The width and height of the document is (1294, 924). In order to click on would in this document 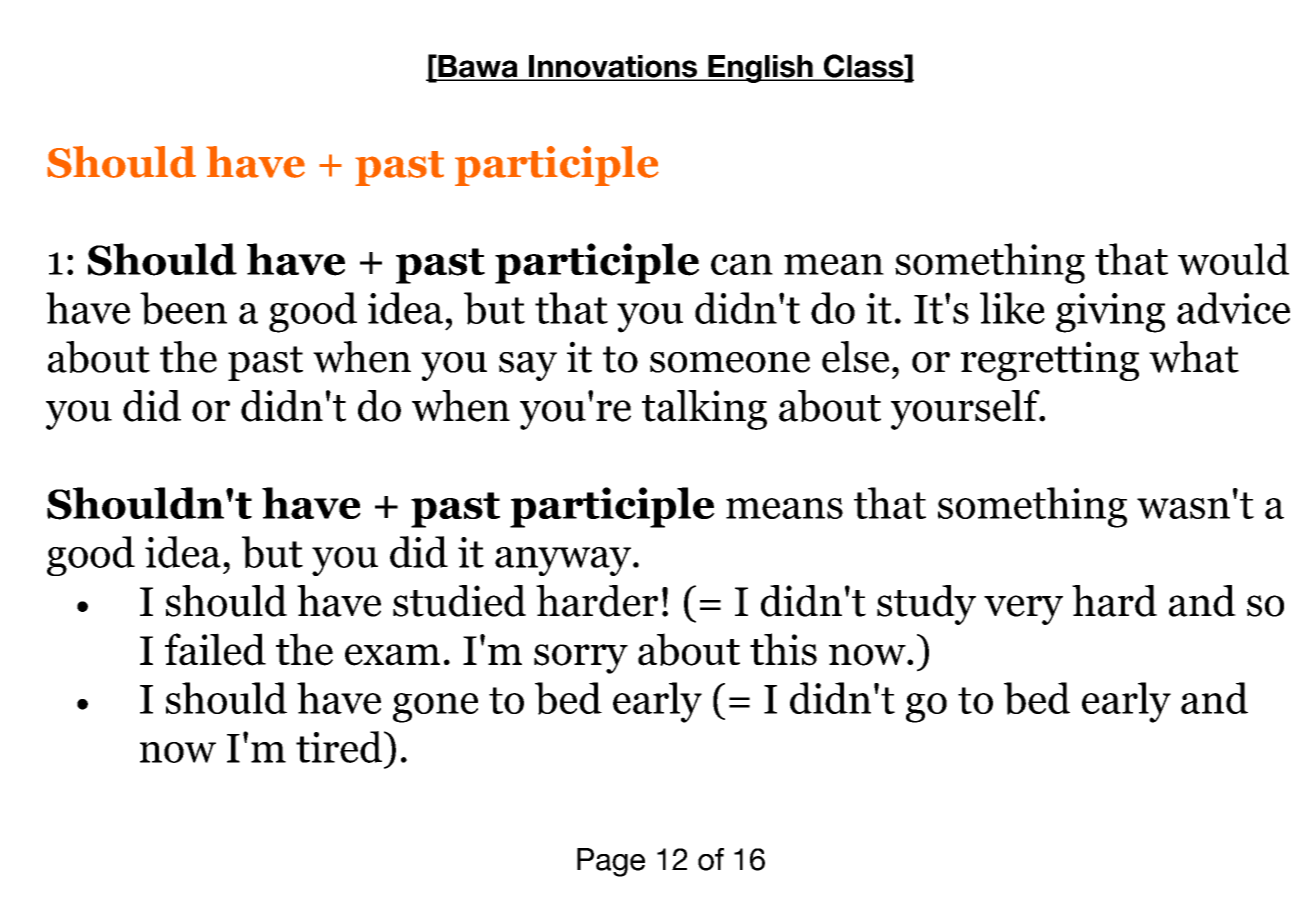, I will do `click(1233, 259)`.
